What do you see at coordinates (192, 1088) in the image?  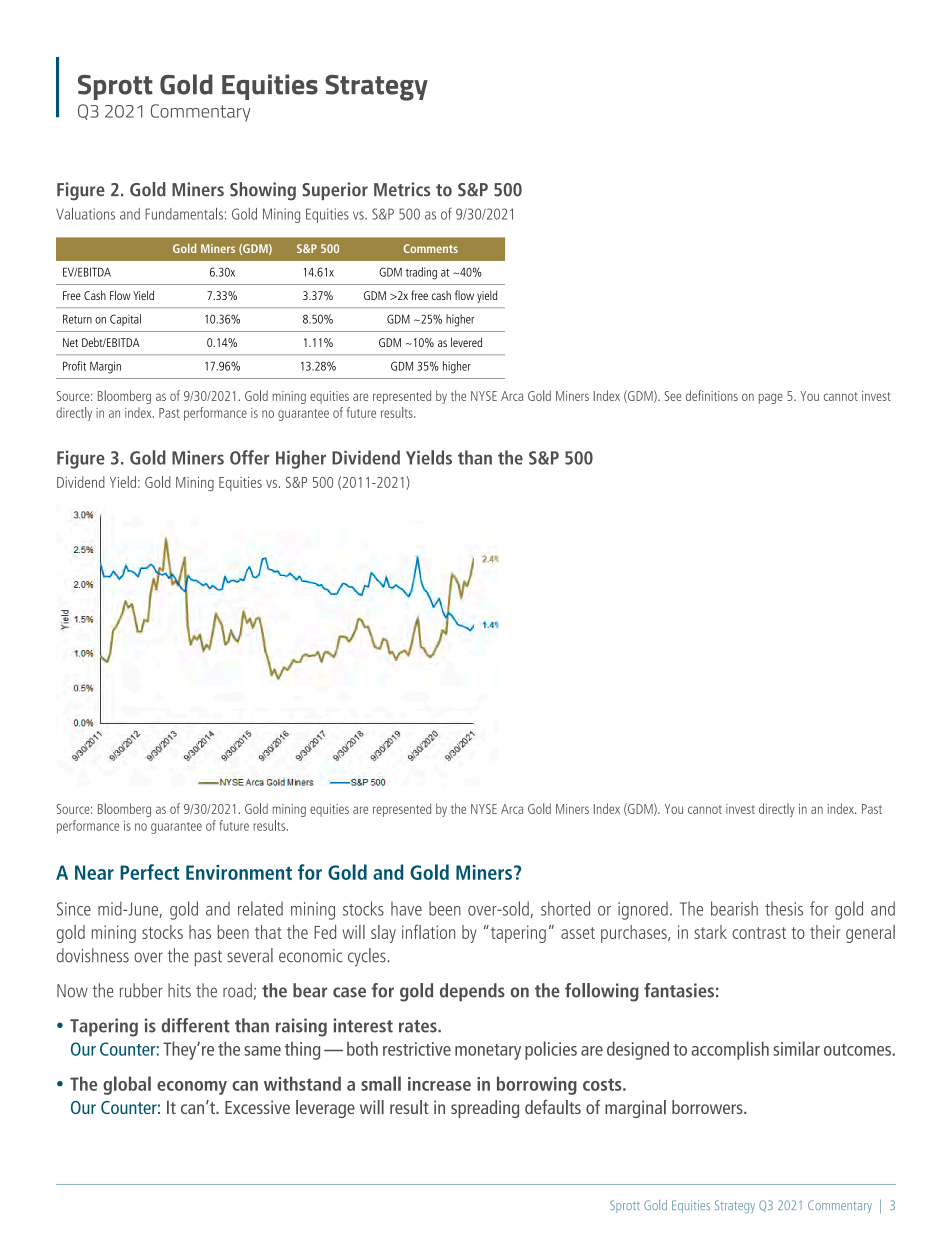 I see `economy` at bounding box center [192, 1088].
